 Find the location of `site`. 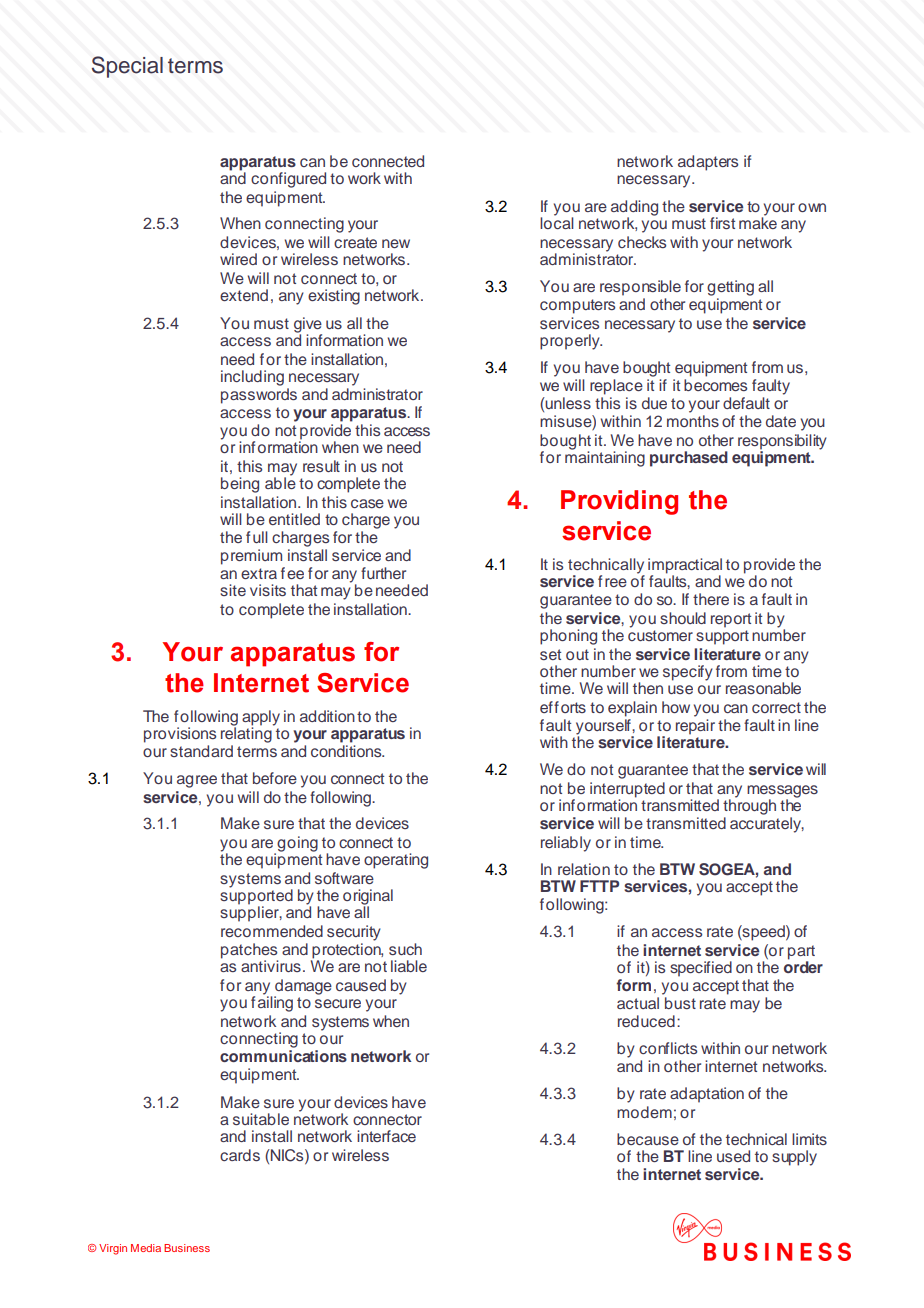

site is located at coordinates (233, 590).
